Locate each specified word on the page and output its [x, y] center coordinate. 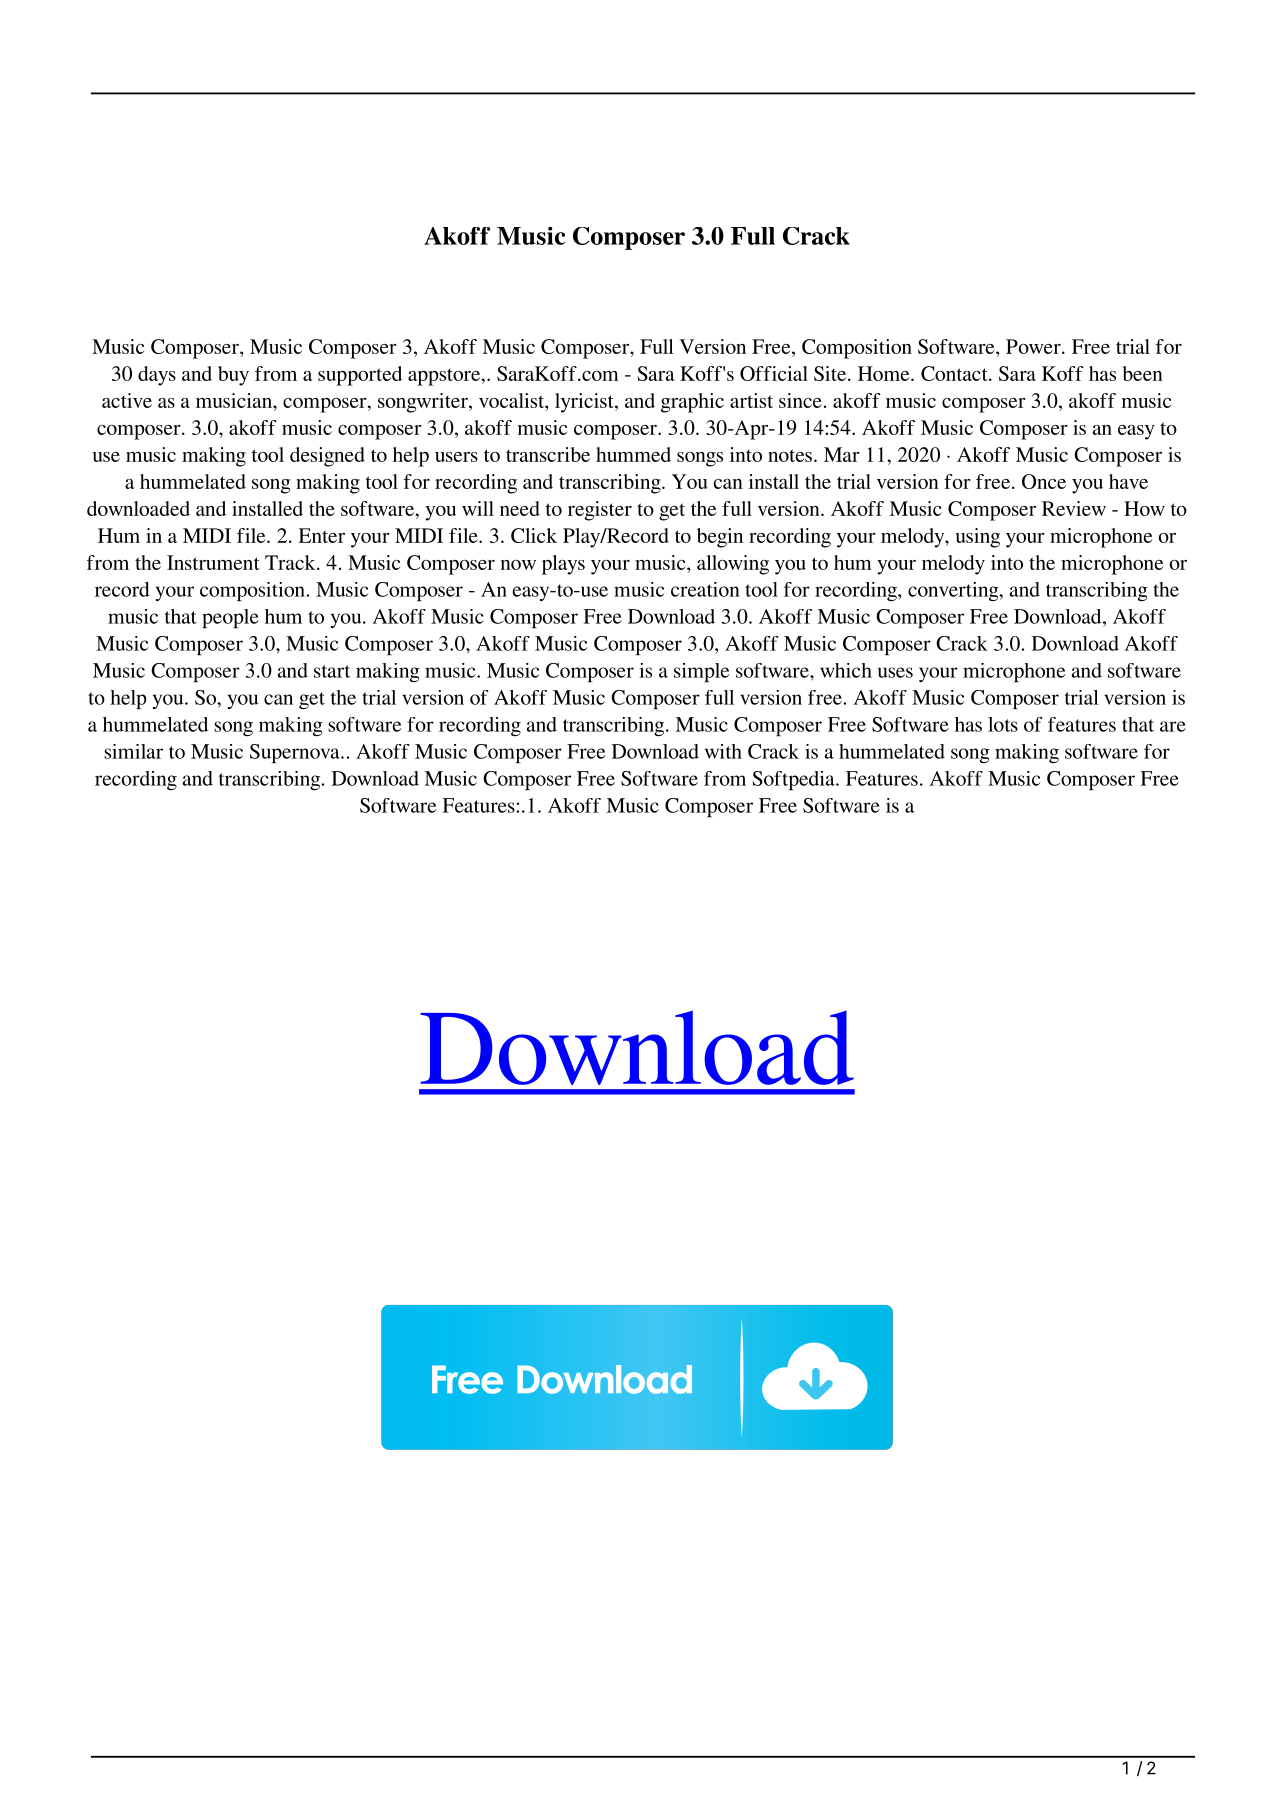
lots [1003, 724]
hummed [633, 454]
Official [774, 373]
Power [1034, 346]
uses [895, 672]
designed [327, 457]
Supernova [296, 753]
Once [1044, 481]
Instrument [213, 562]
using [978, 538]
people [230, 618]
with [723, 751]
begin [720, 538]
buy [233, 376]
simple [702, 672]
